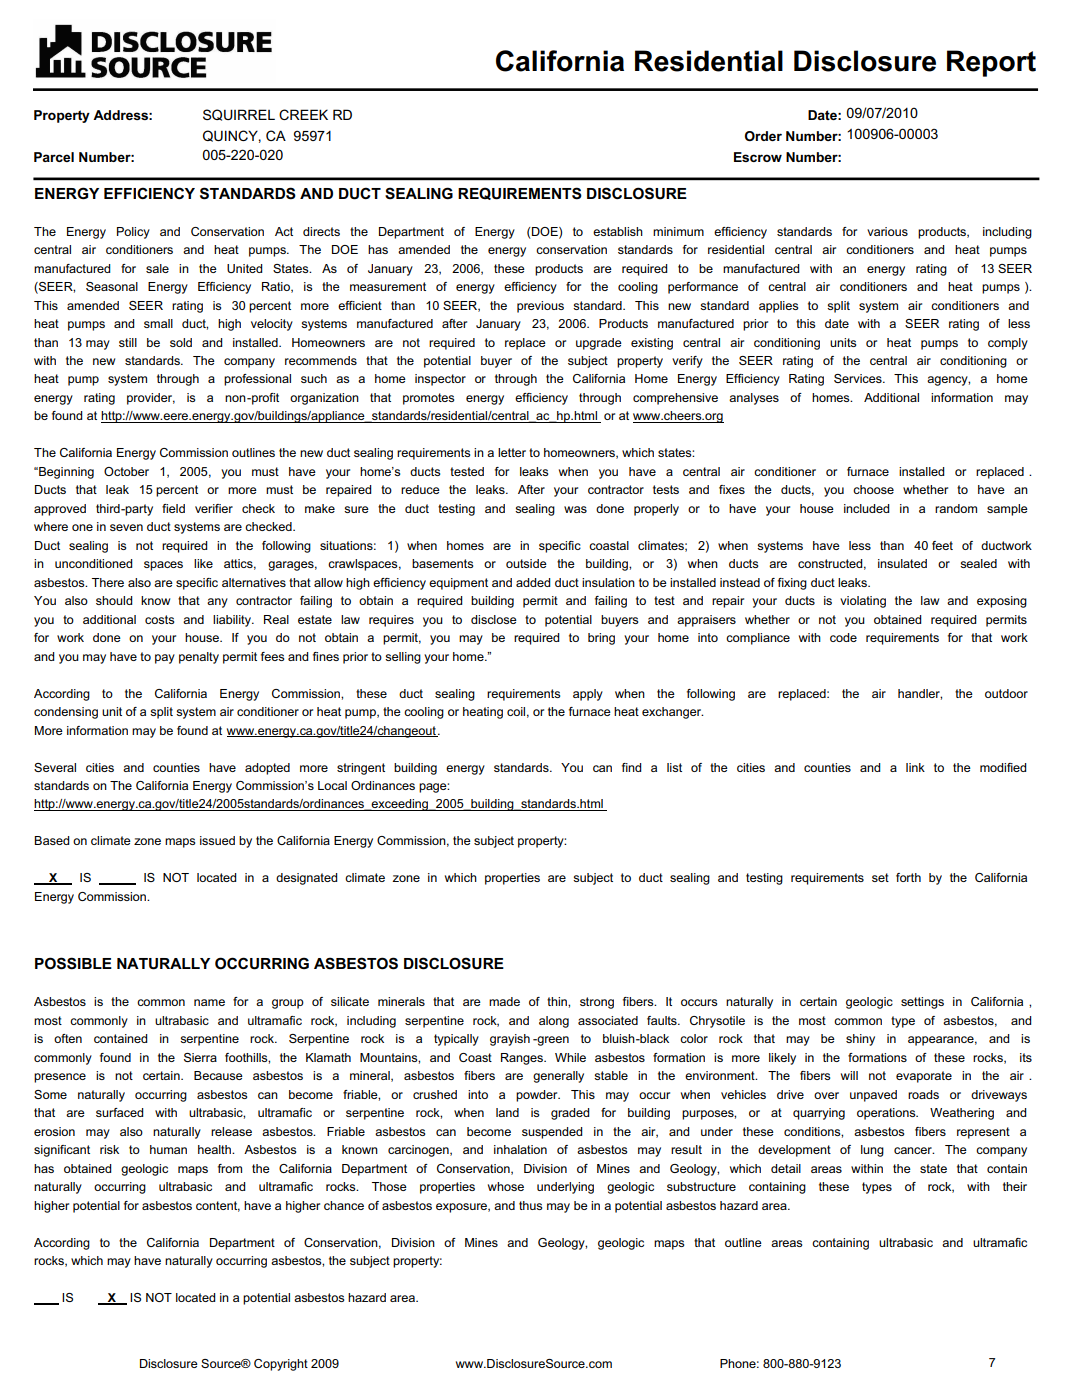  I want to click on Services, so click(859, 378).
